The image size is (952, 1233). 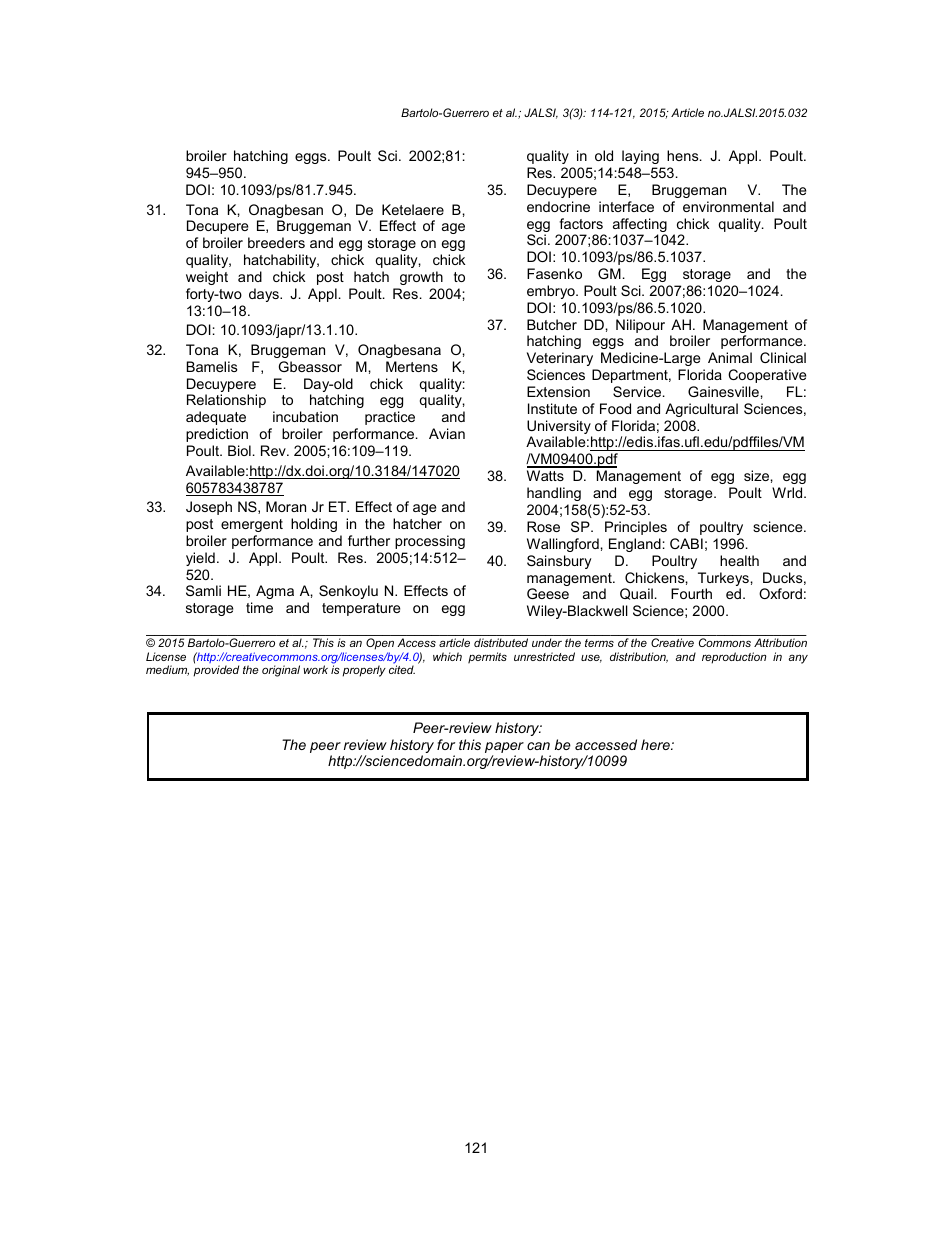 What do you see at coordinates (265, 295) in the screenshot?
I see `days` at bounding box center [265, 295].
